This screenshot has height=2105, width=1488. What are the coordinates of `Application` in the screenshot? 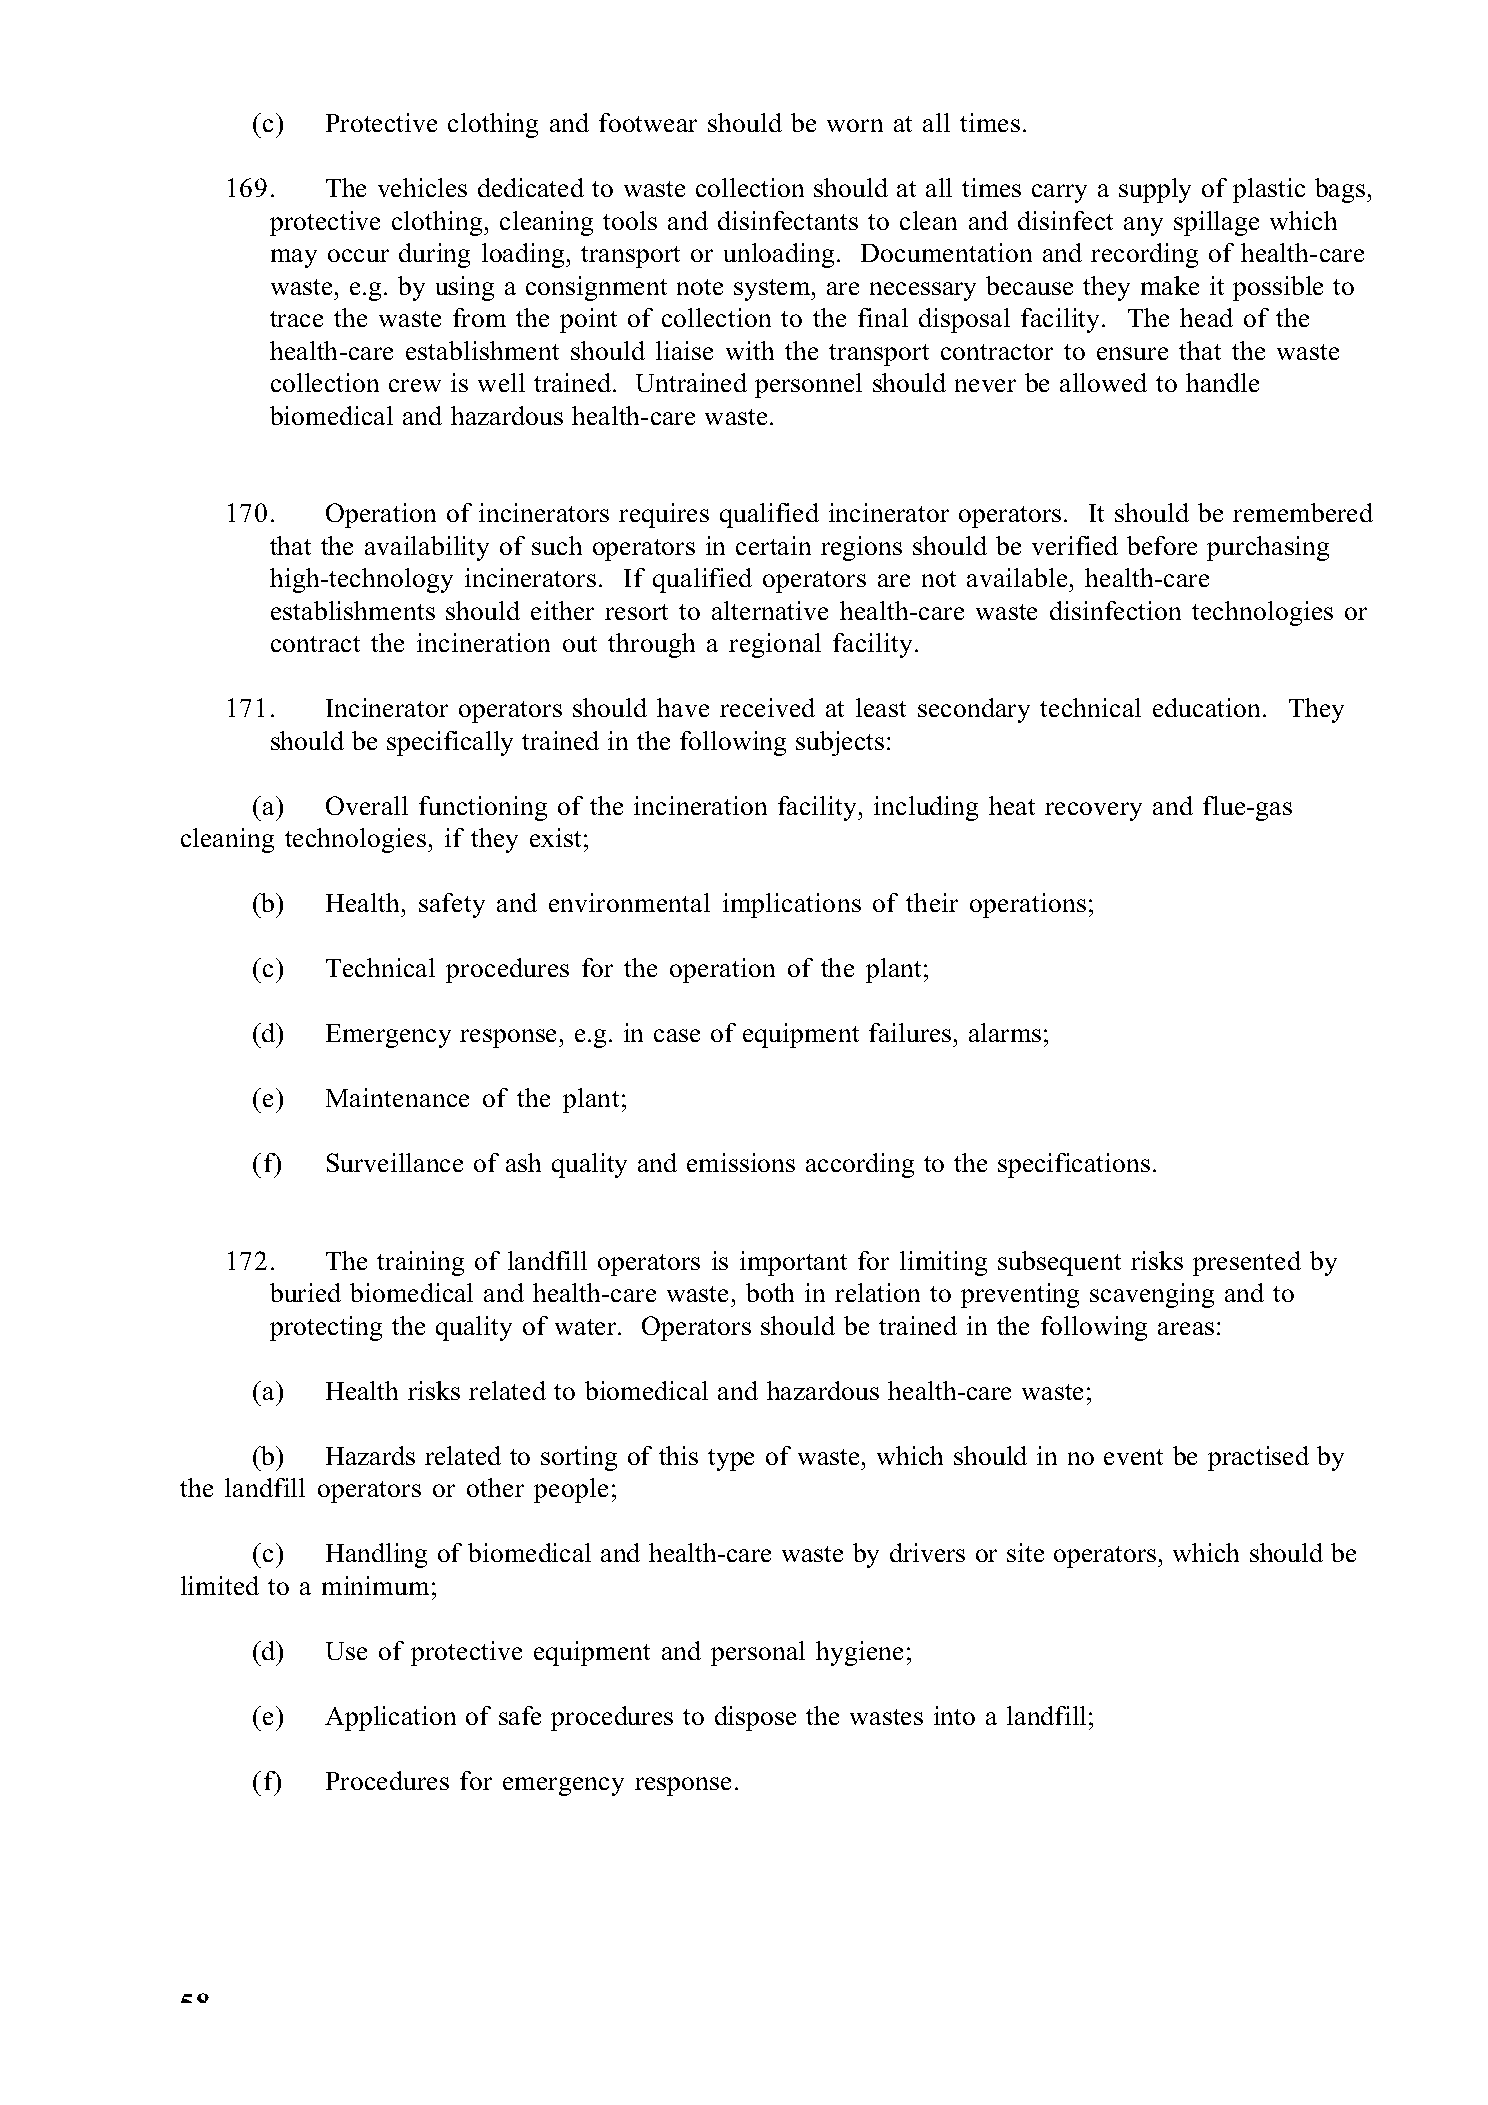 It's located at (390, 1718).
